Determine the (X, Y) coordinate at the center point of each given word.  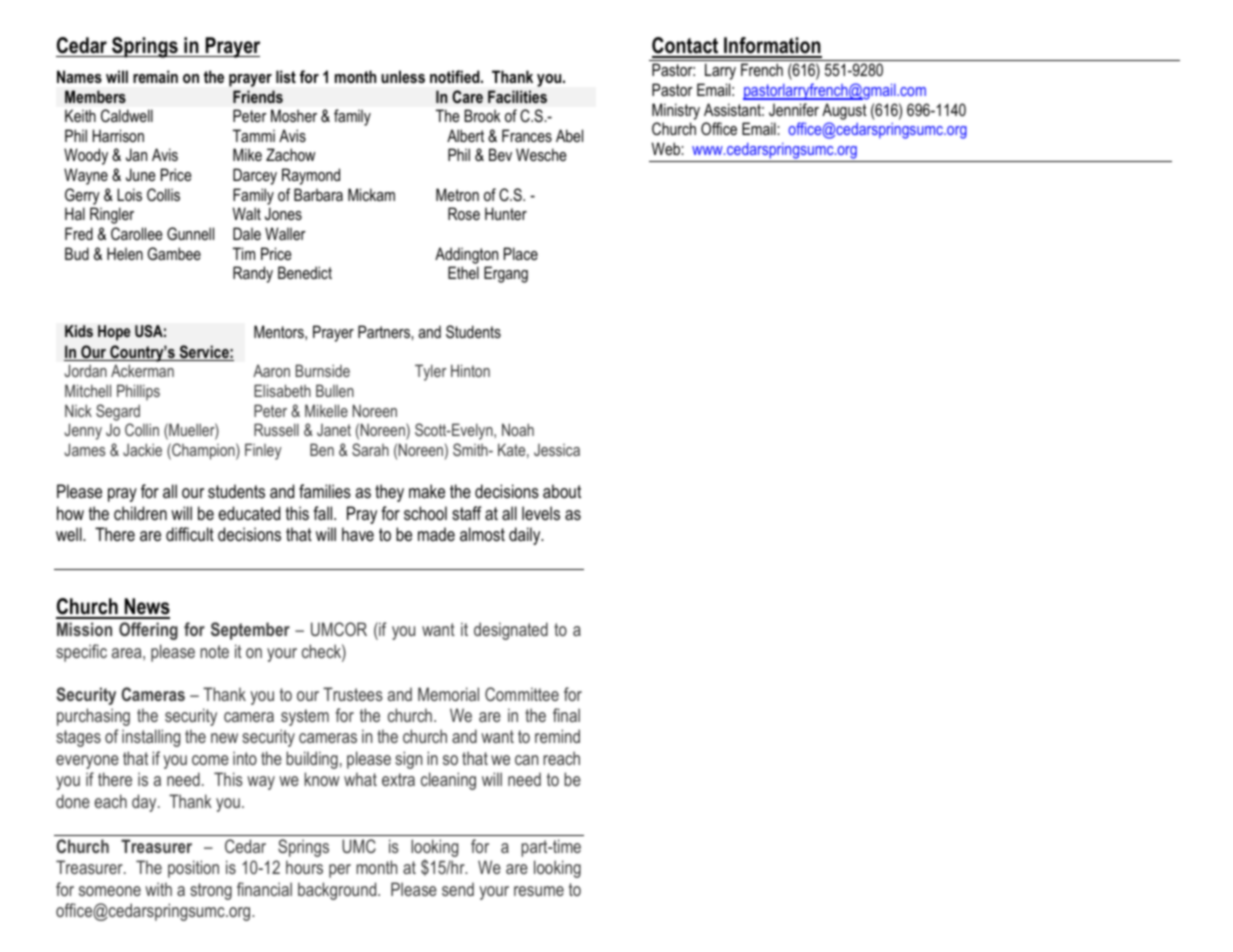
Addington (466, 255)
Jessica (557, 450)
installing (151, 738)
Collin (142, 429)
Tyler (430, 372)
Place (521, 253)
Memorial (448, 694)
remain (155, 76)
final (566, 715)
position (193, 869)
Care (467, 96)
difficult (190, 534)
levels (541, 513)
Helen (125, 253)
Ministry (676, 111)
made (436, 534)
